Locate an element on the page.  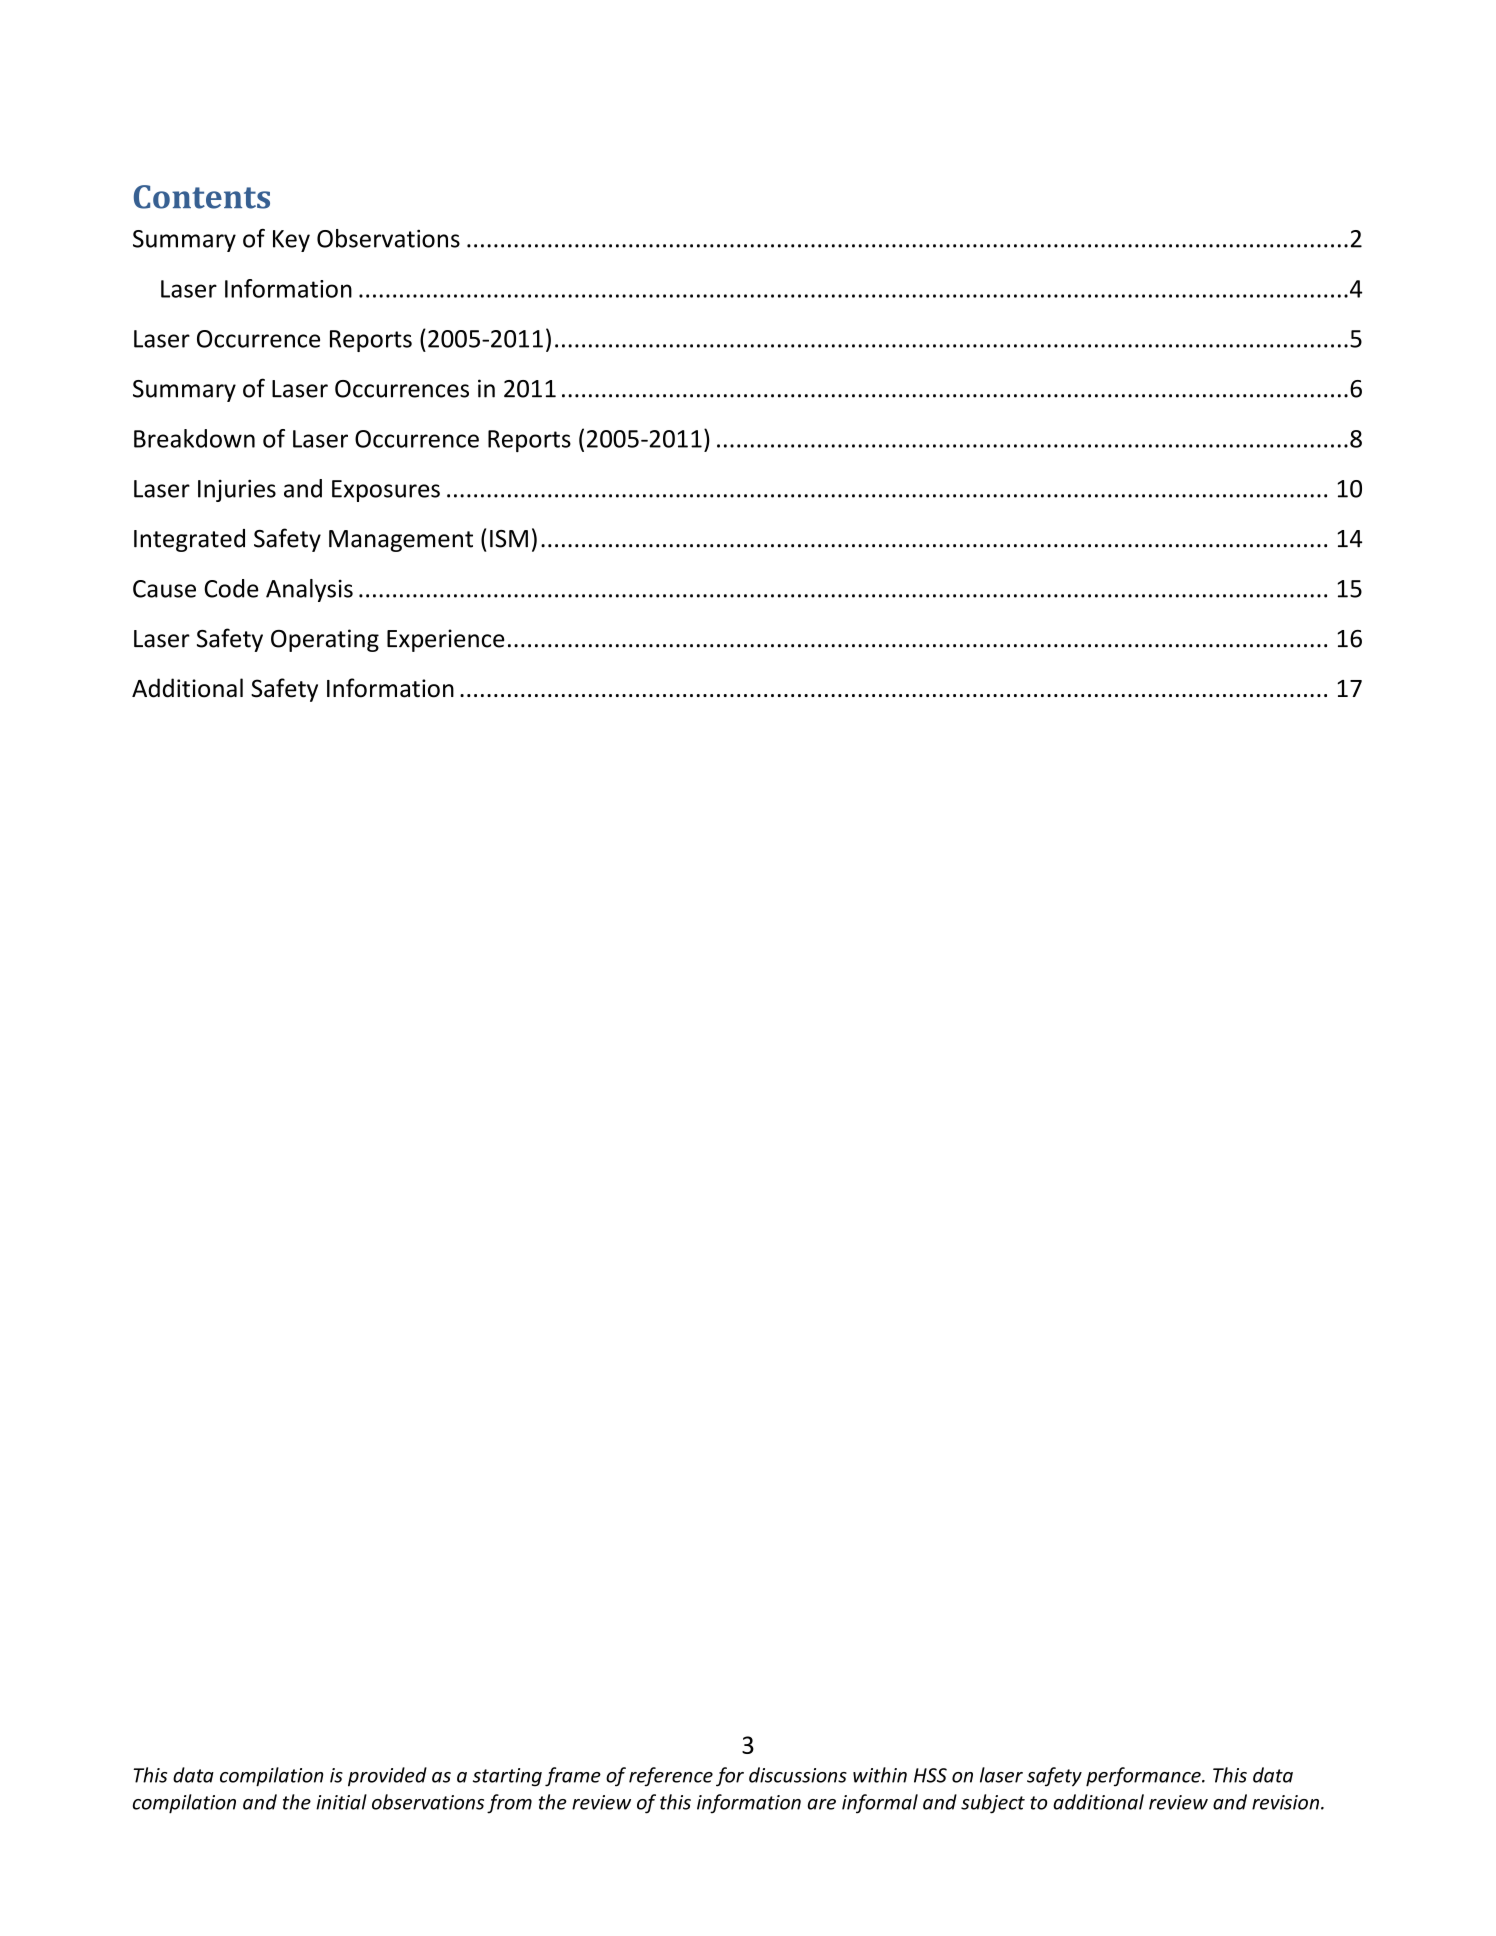
provided is located at coordinates (387, 1777).
